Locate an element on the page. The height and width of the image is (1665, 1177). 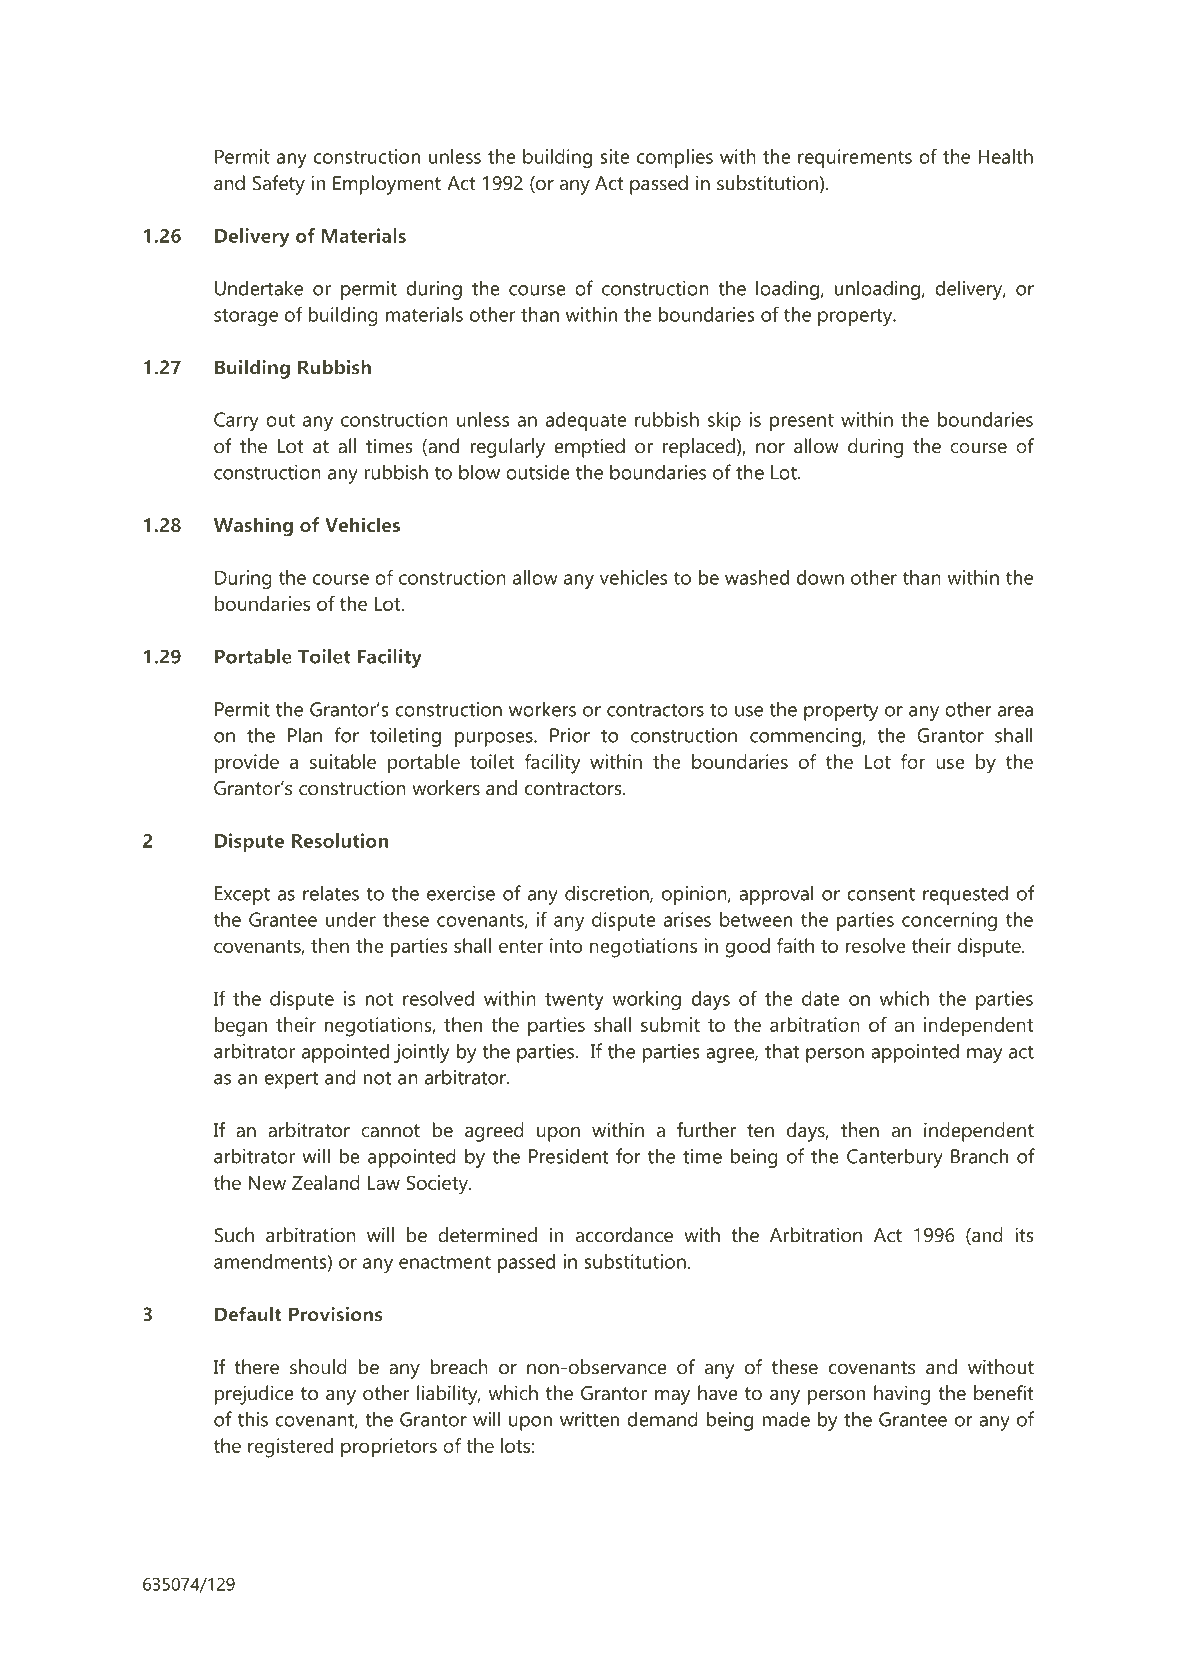
Safety is located at coordinates (278, 185).
